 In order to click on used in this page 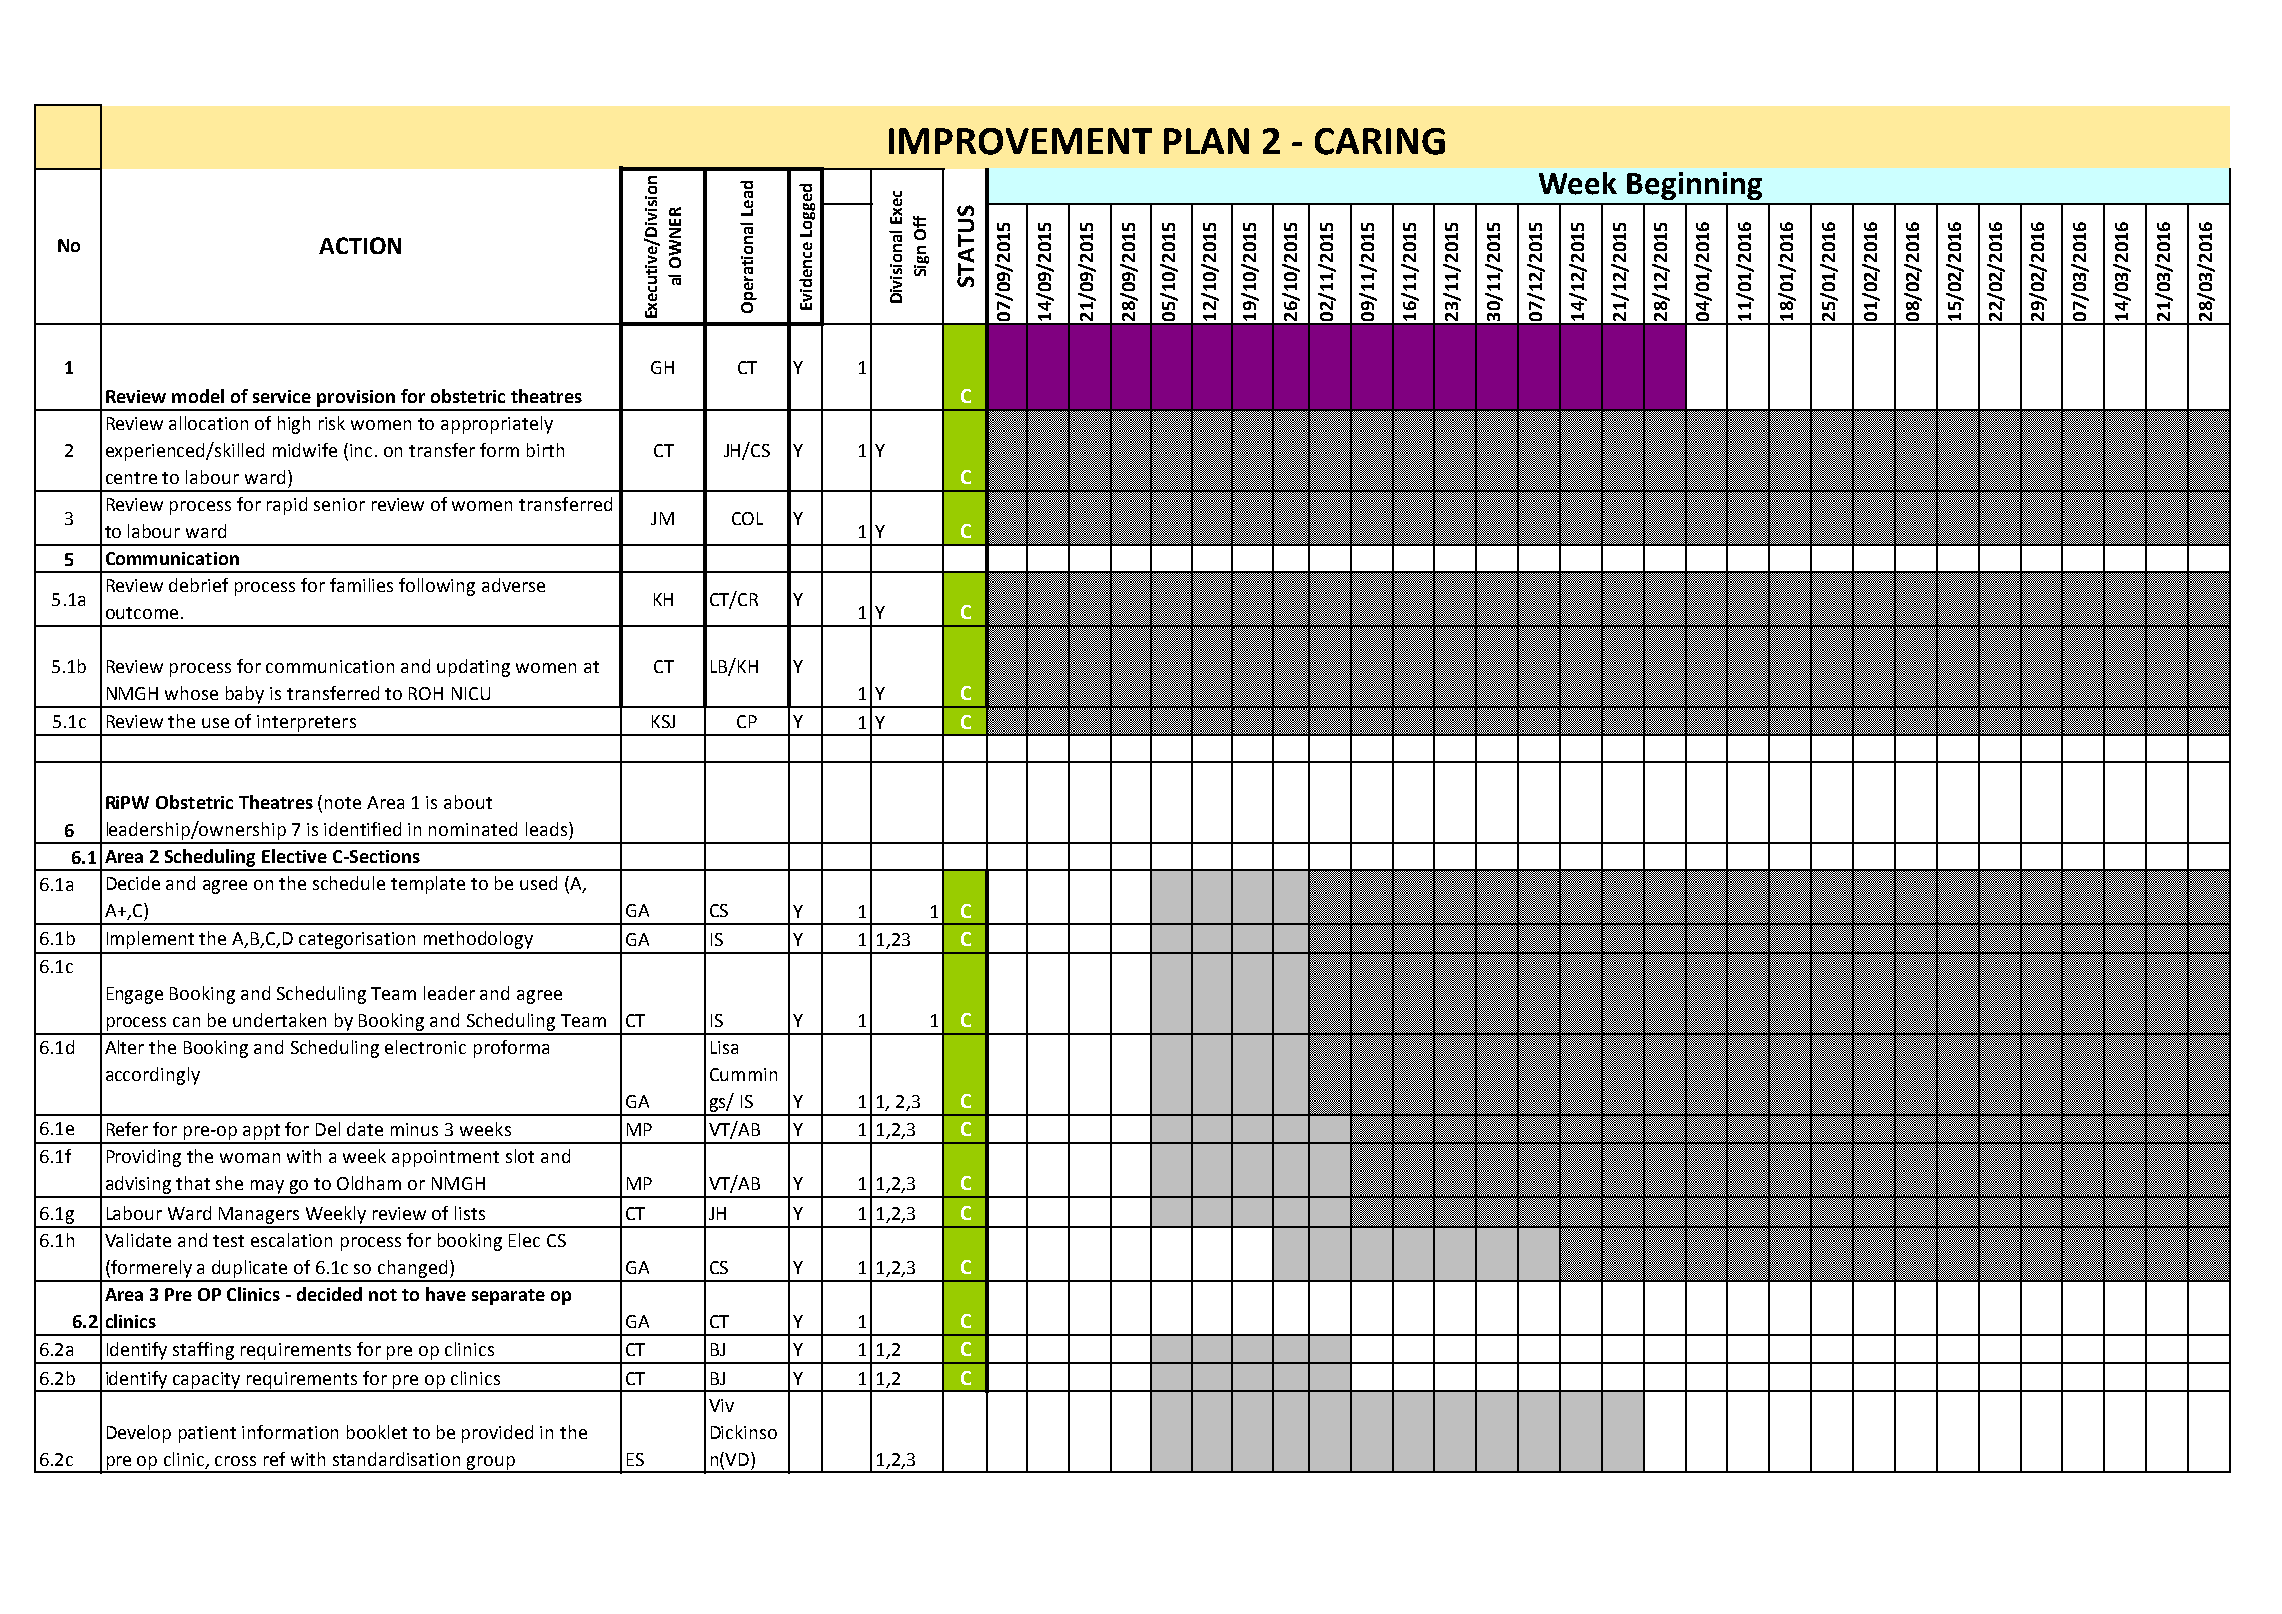, I will do `click(538, 883)`.
